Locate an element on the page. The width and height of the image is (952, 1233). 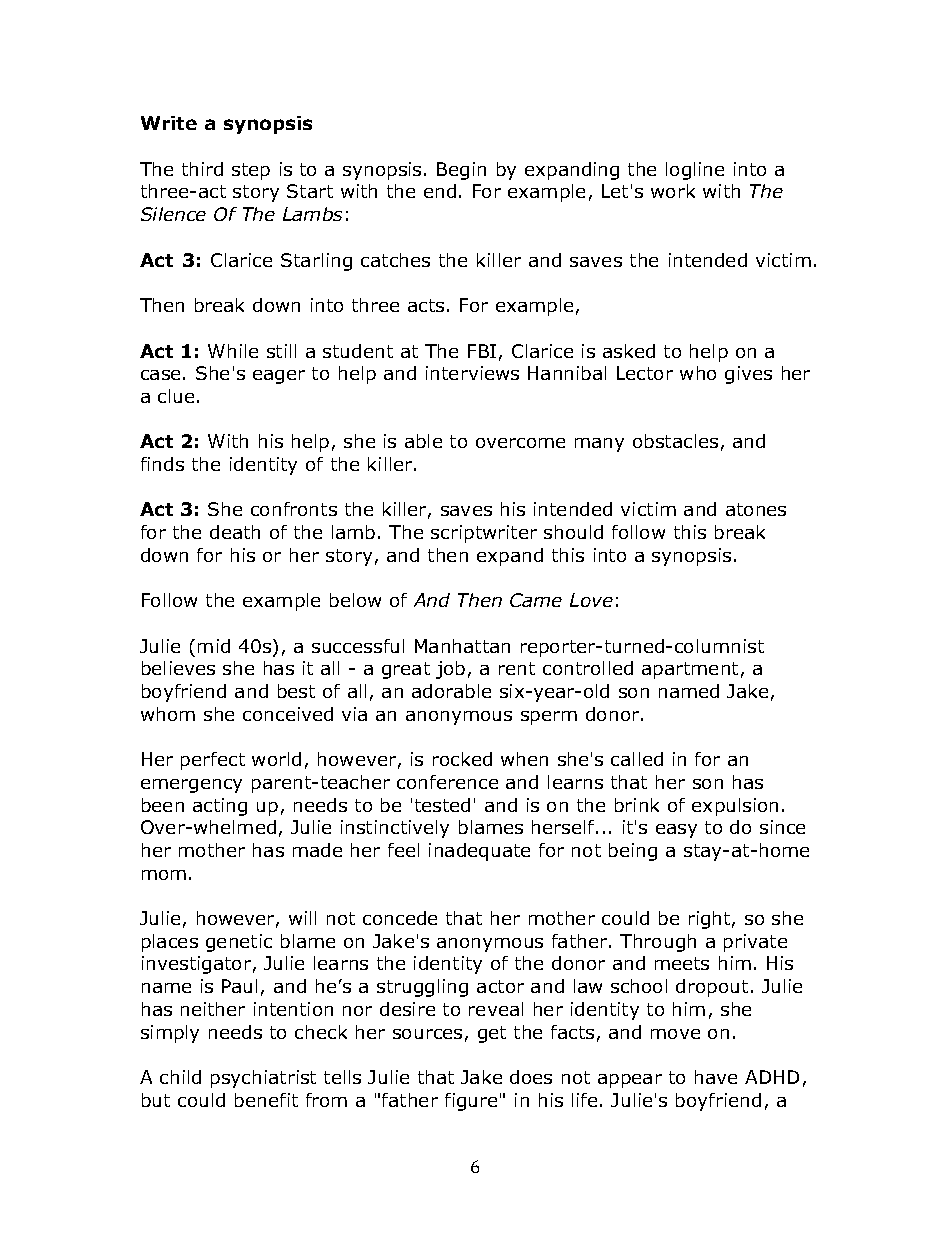
Manhattan is located at coordinates (462, 646).
